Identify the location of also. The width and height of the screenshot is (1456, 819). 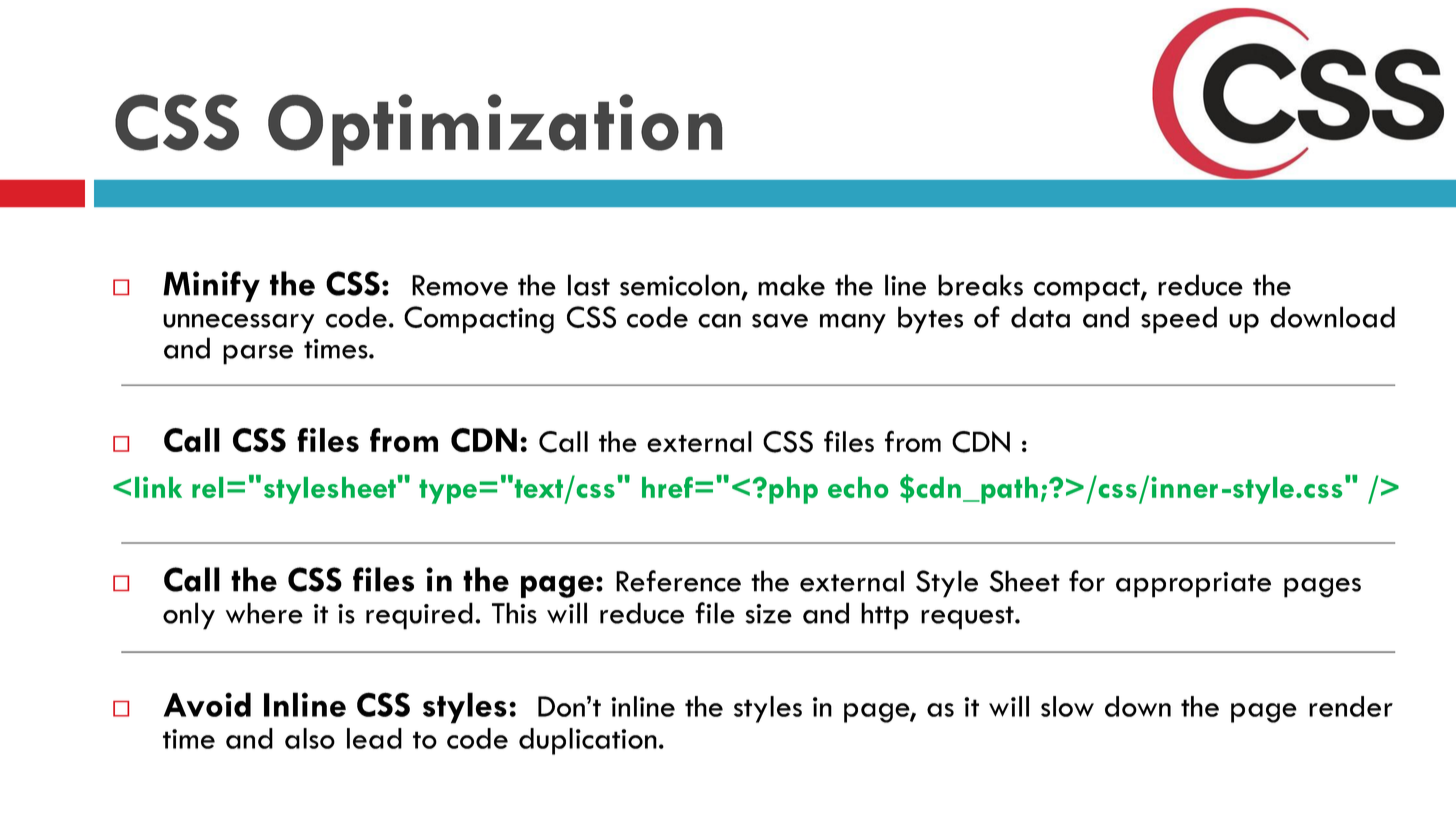
(310, 738).
